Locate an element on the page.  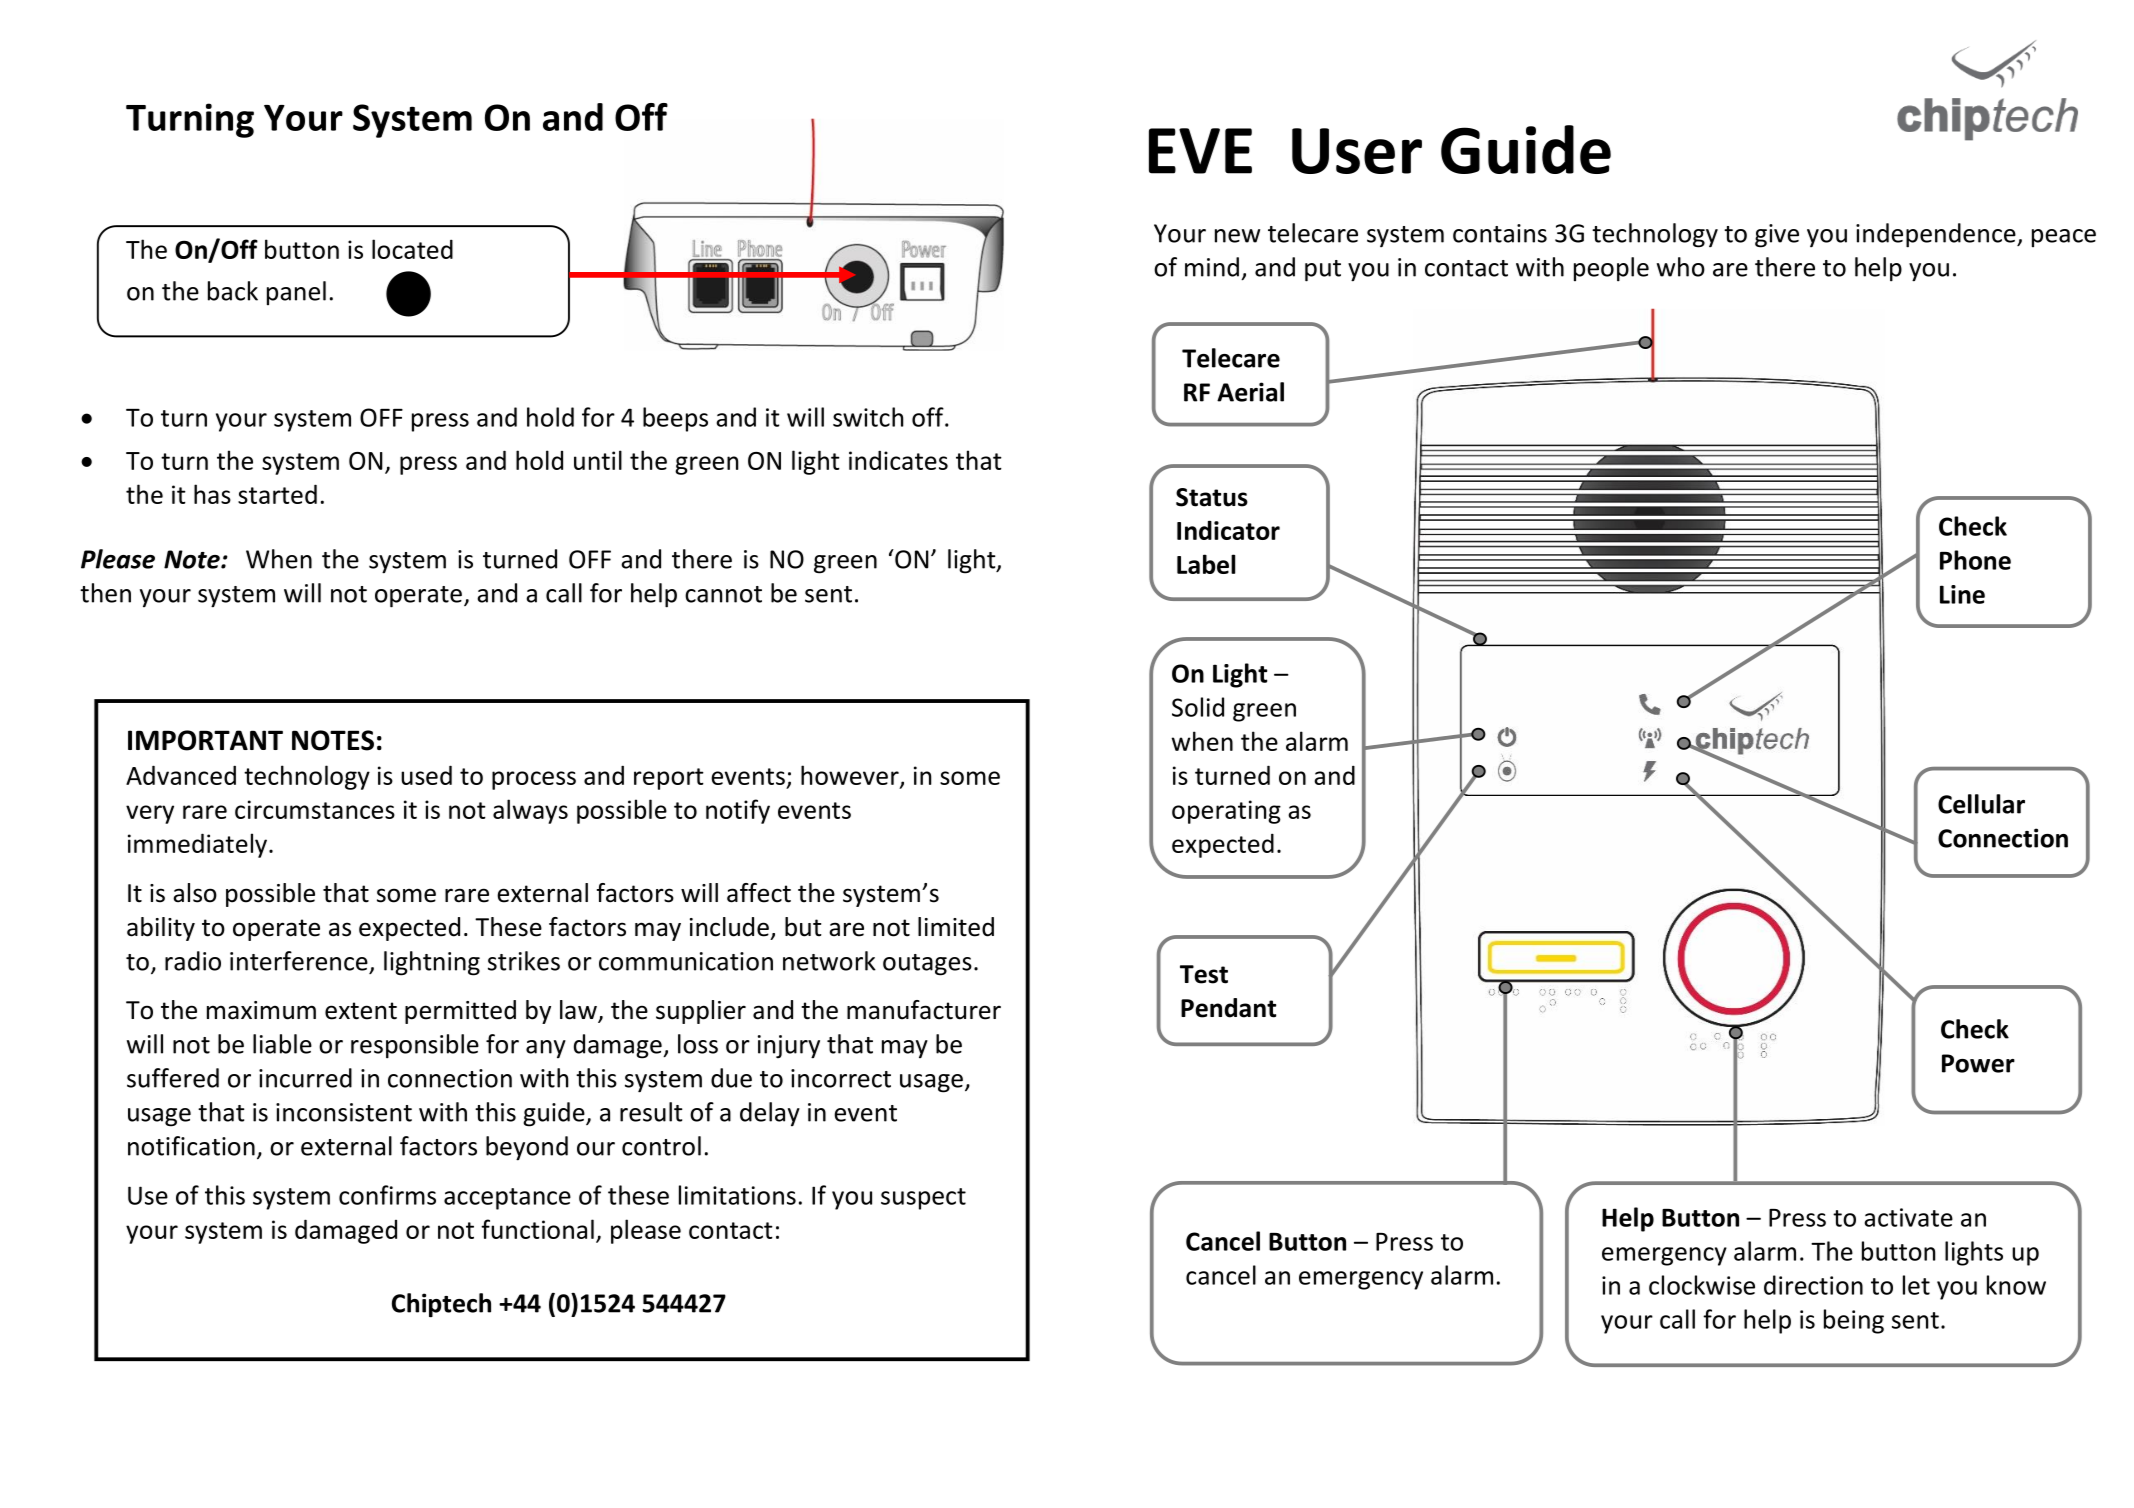
Solid is located at coordinates (1198, 707).
